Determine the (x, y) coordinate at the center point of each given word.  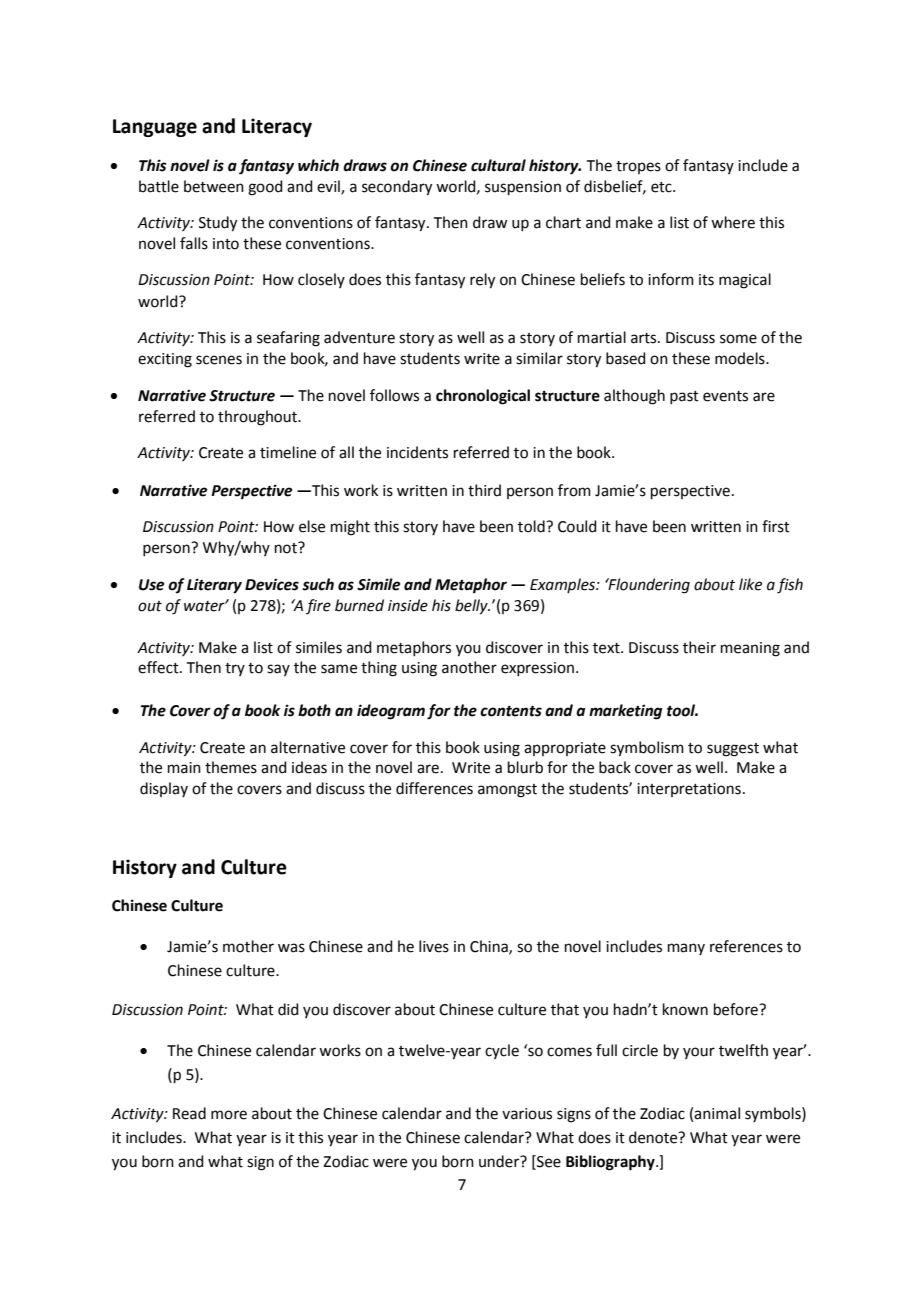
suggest (733, 750)
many (686, 949)
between (214, 186)
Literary (214, 586)
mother (248, 946)
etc (662, 187)
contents (511, 711)
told (532, 526)
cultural (498, 165)
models (741, 358)
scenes (219, 360)
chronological (483, 397)
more (229, 1115)
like (750, 584)
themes (231, 767)
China (490, 947)
